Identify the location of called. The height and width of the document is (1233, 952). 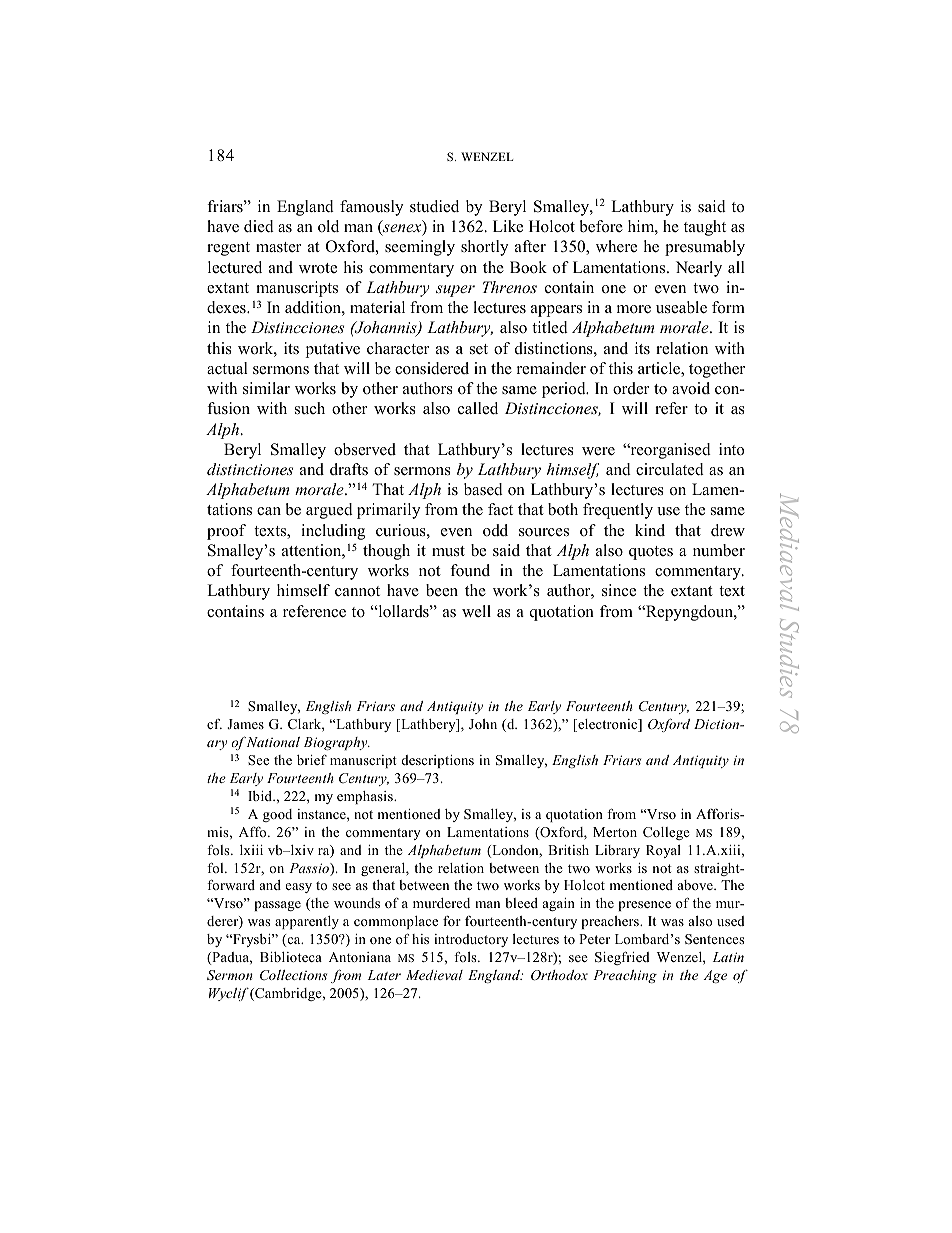
(478, 408).
